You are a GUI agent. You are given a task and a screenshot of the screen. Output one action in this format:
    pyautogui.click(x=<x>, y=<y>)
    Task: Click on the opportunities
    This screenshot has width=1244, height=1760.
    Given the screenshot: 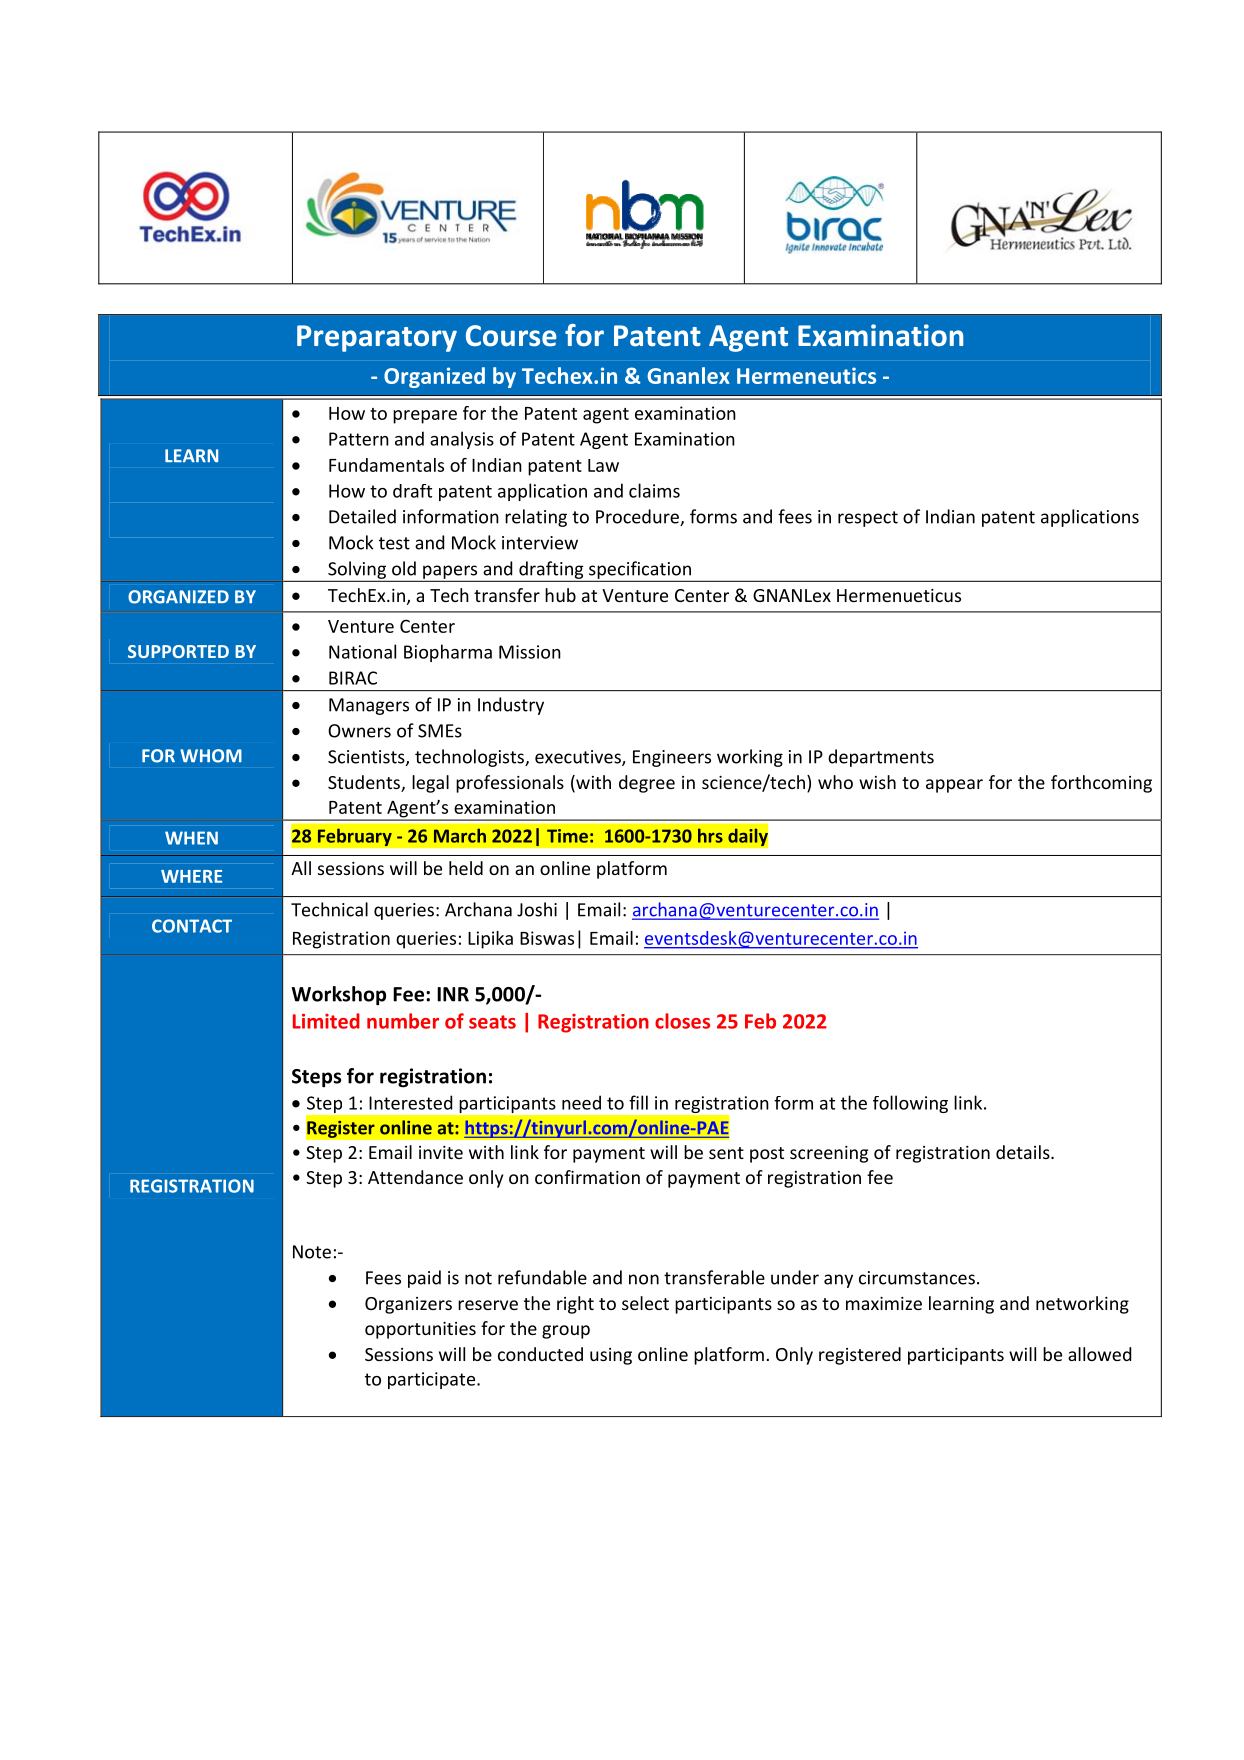 What is the action you would take?
    pyautogui.click(x=420, y=1330)
